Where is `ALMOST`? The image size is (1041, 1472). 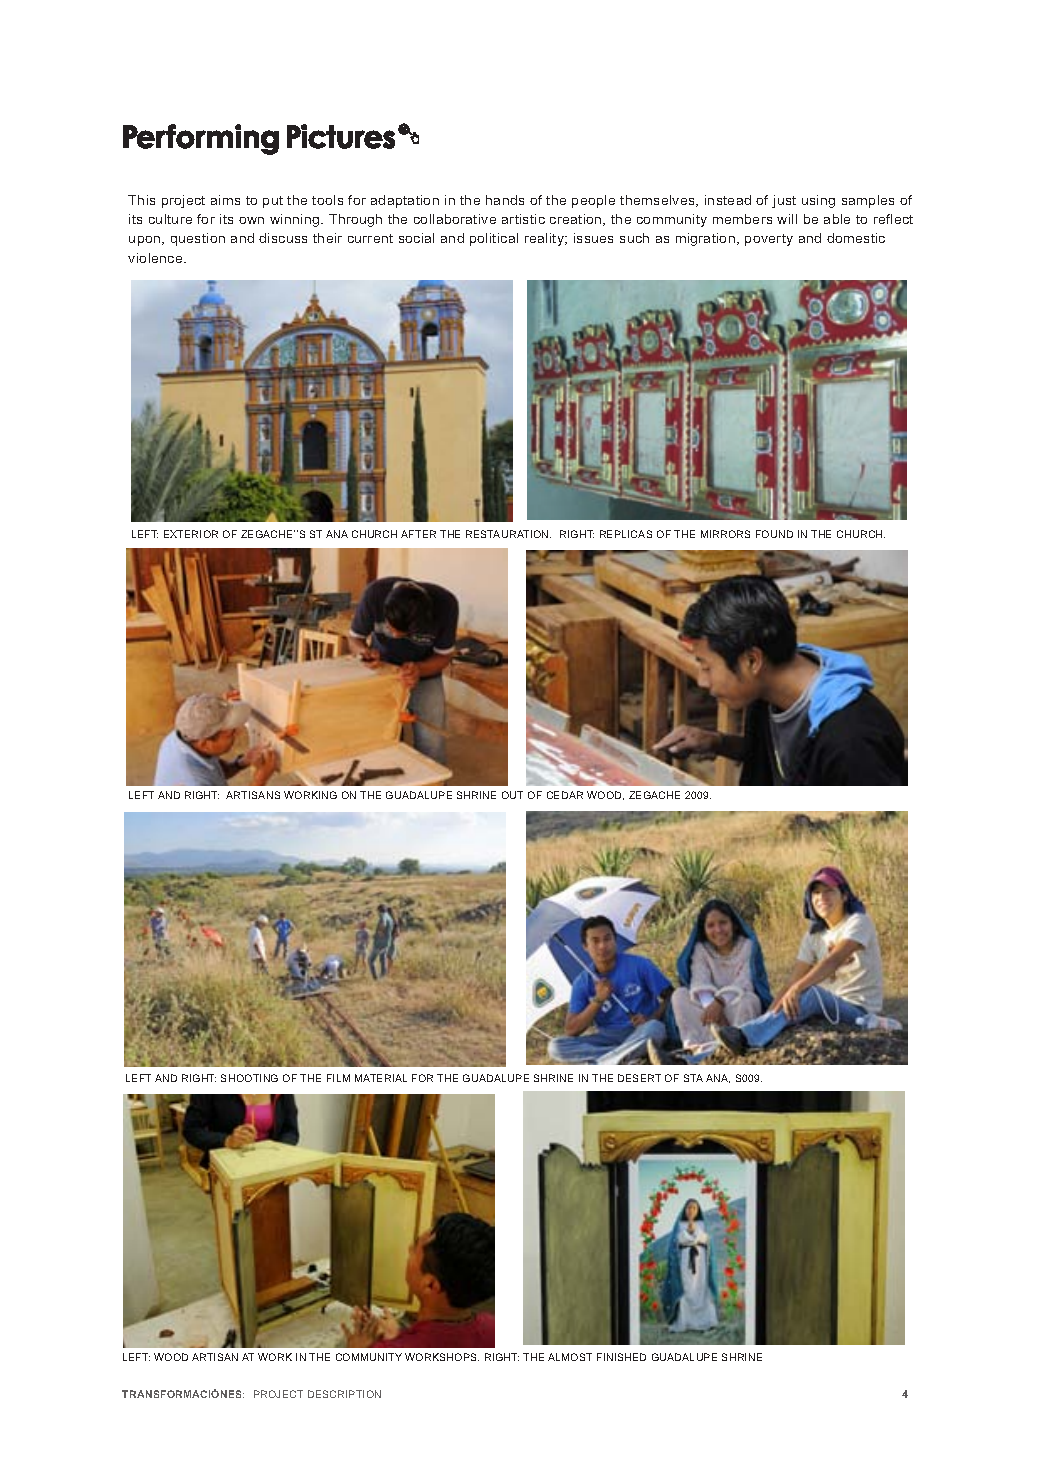
ALMOST is located at coordinates (570, 1357).
